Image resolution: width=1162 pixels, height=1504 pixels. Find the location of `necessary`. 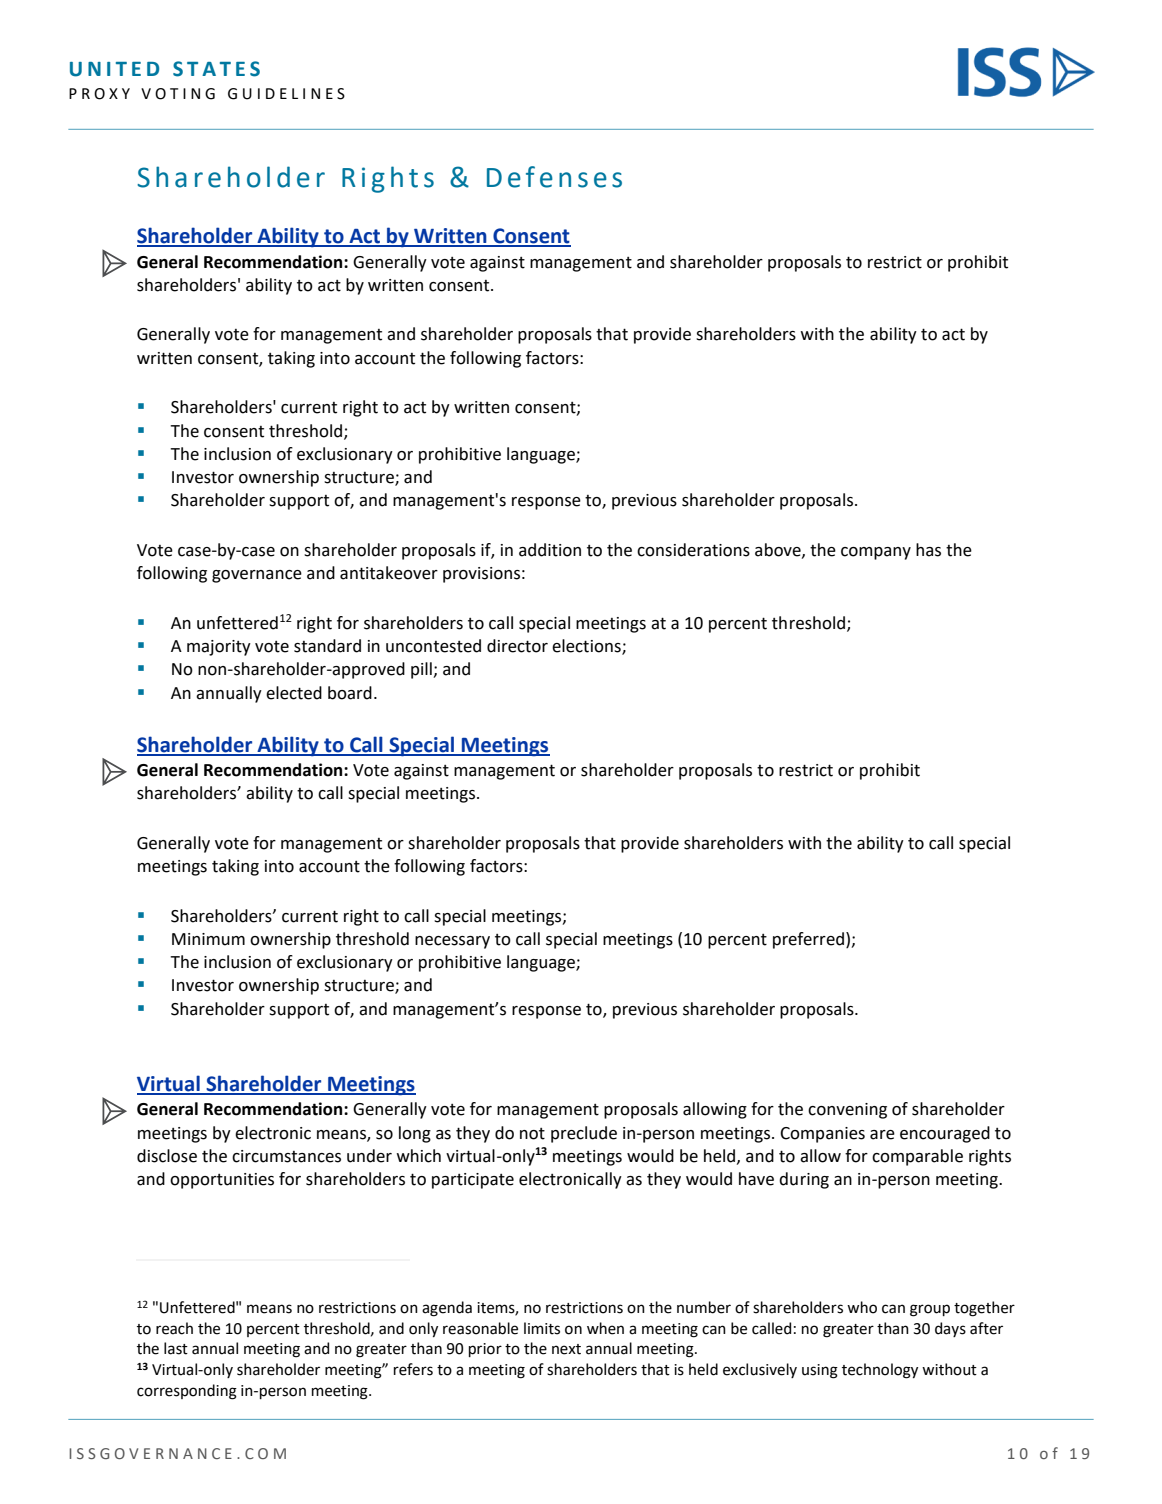

necessary is located at coordinates (452, 942).
